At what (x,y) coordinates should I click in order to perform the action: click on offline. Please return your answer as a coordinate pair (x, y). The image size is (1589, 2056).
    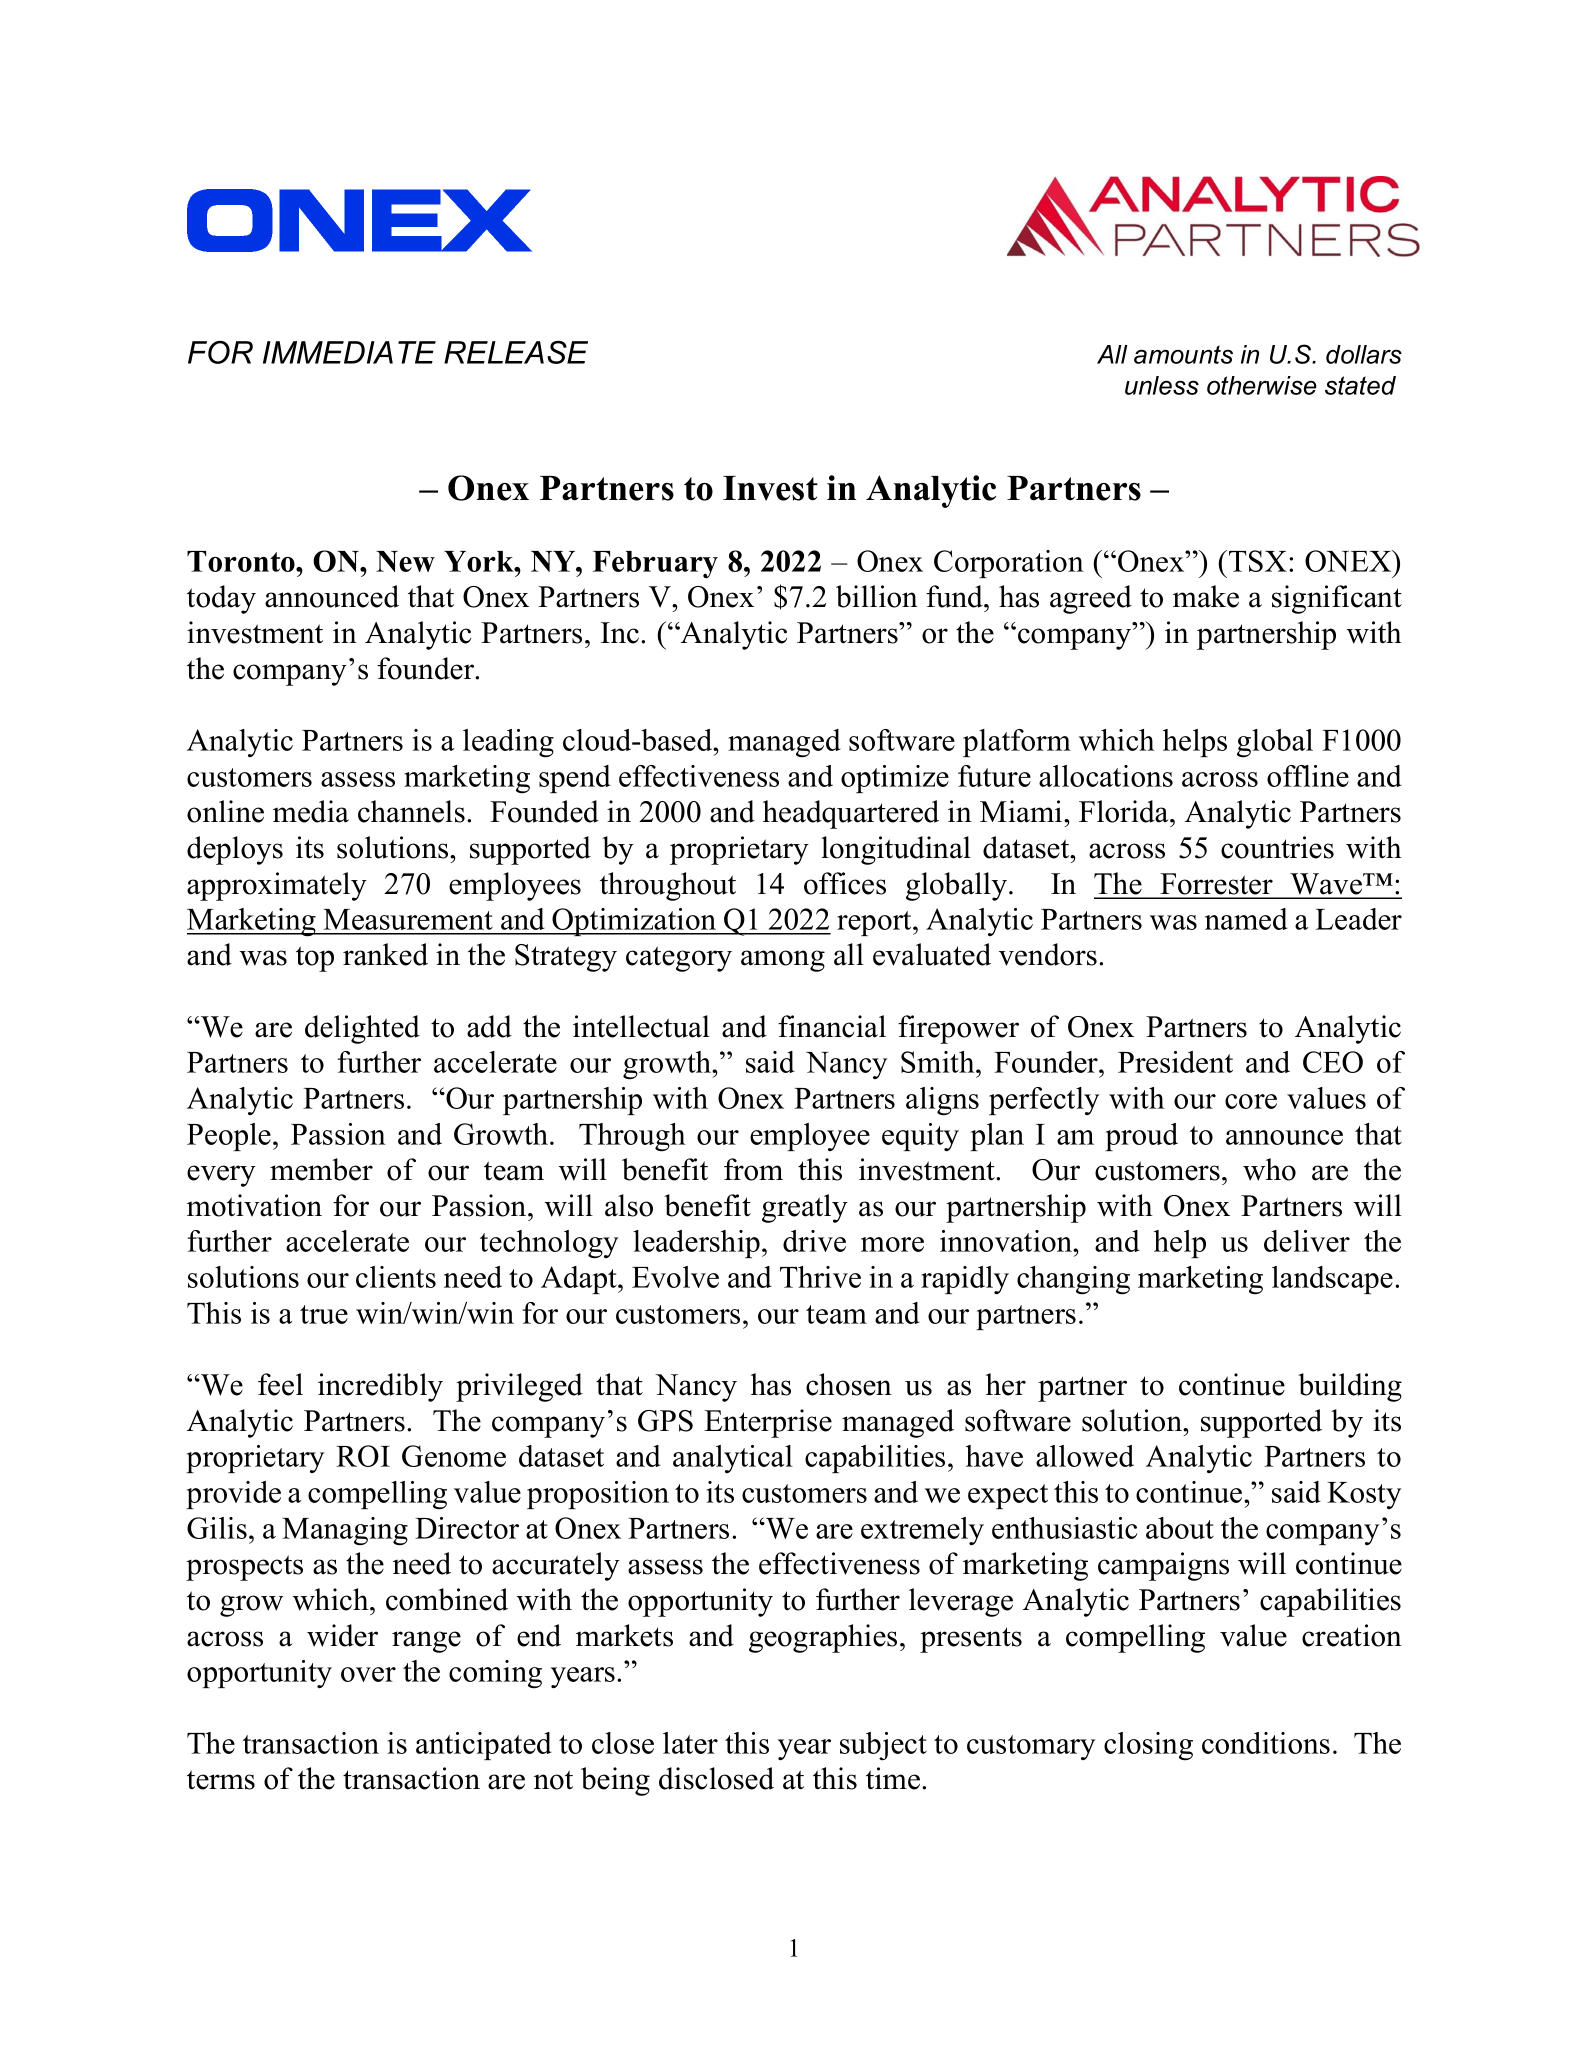
    Looking at the image, I should click on (1308, 776).
